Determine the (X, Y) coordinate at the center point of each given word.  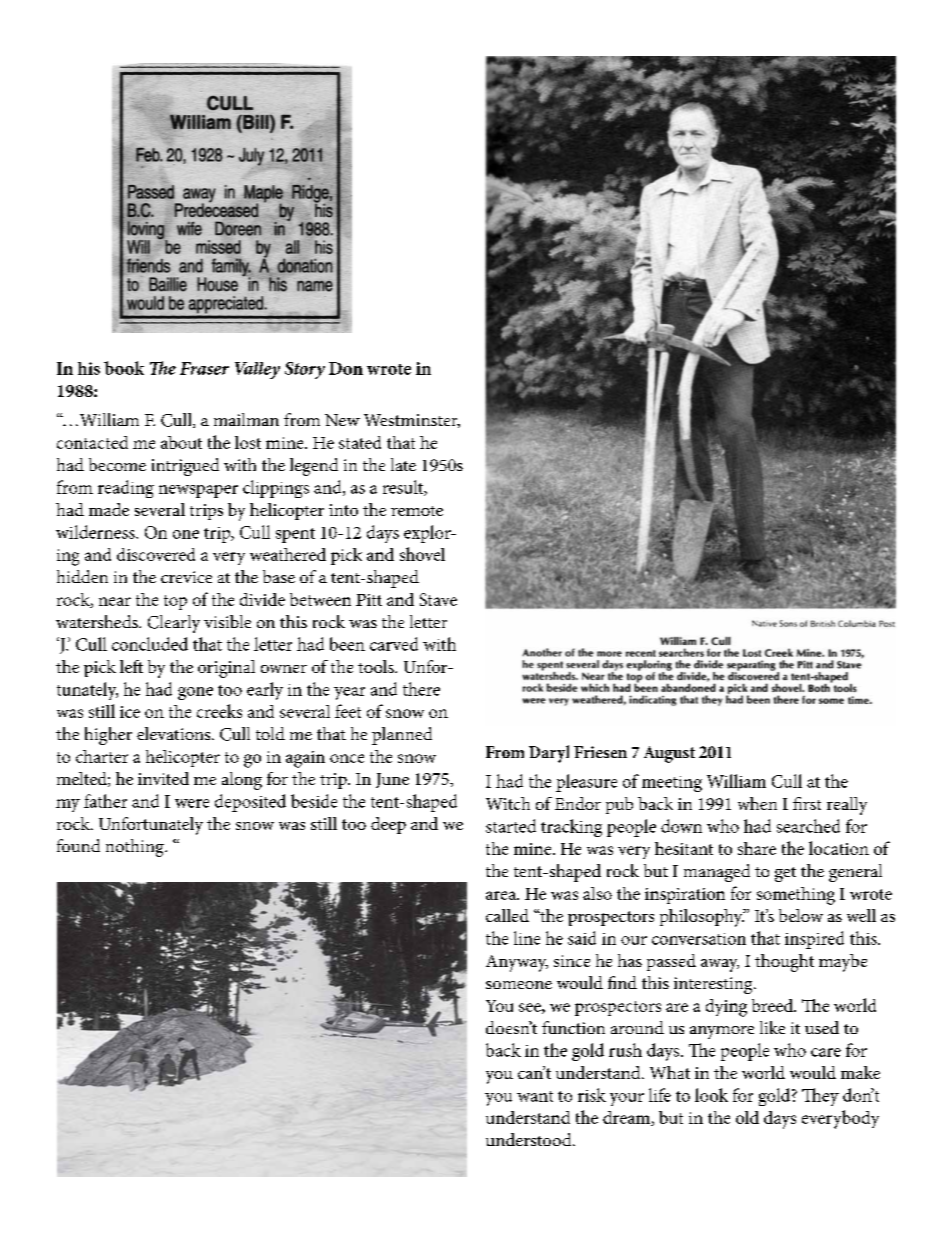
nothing (136, 848)
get (785, 874)
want (535, 1096)
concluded (150, 644)
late (403, 464)
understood (530, 1139)
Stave (438, 599)
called (507, 915)
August (669, 754)
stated (360, 442)
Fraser (204, 368)
